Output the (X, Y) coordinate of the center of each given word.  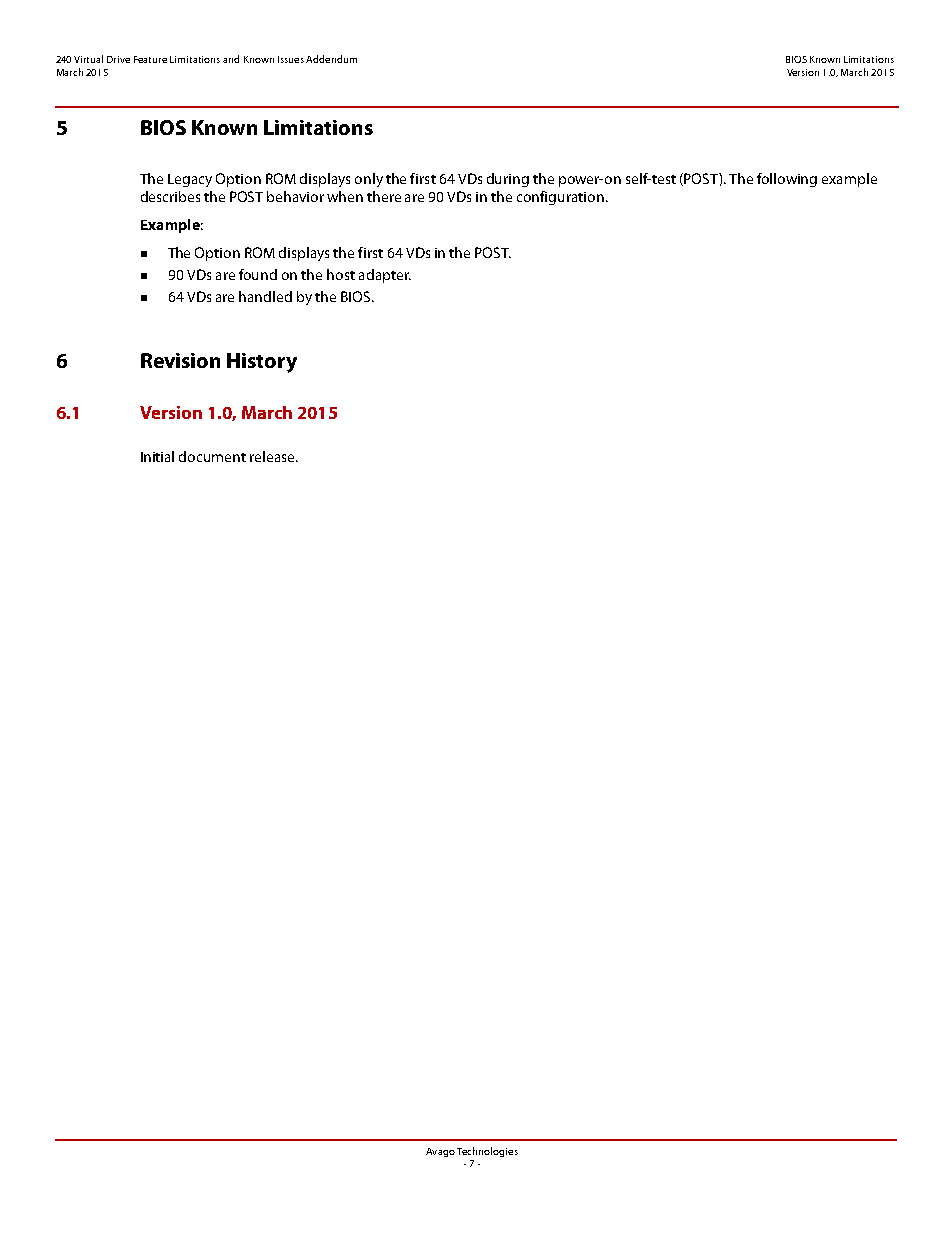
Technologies (487, 1152)
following (787, 180)
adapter (385, 276)
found (258, 274)
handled (265, 296)
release (273, 456)
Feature (150, 59)
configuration (560, 198)
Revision (180, 360)
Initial (157, 456)
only (369, 180)
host (341, 274)
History (262, 363)
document (212, 456)
